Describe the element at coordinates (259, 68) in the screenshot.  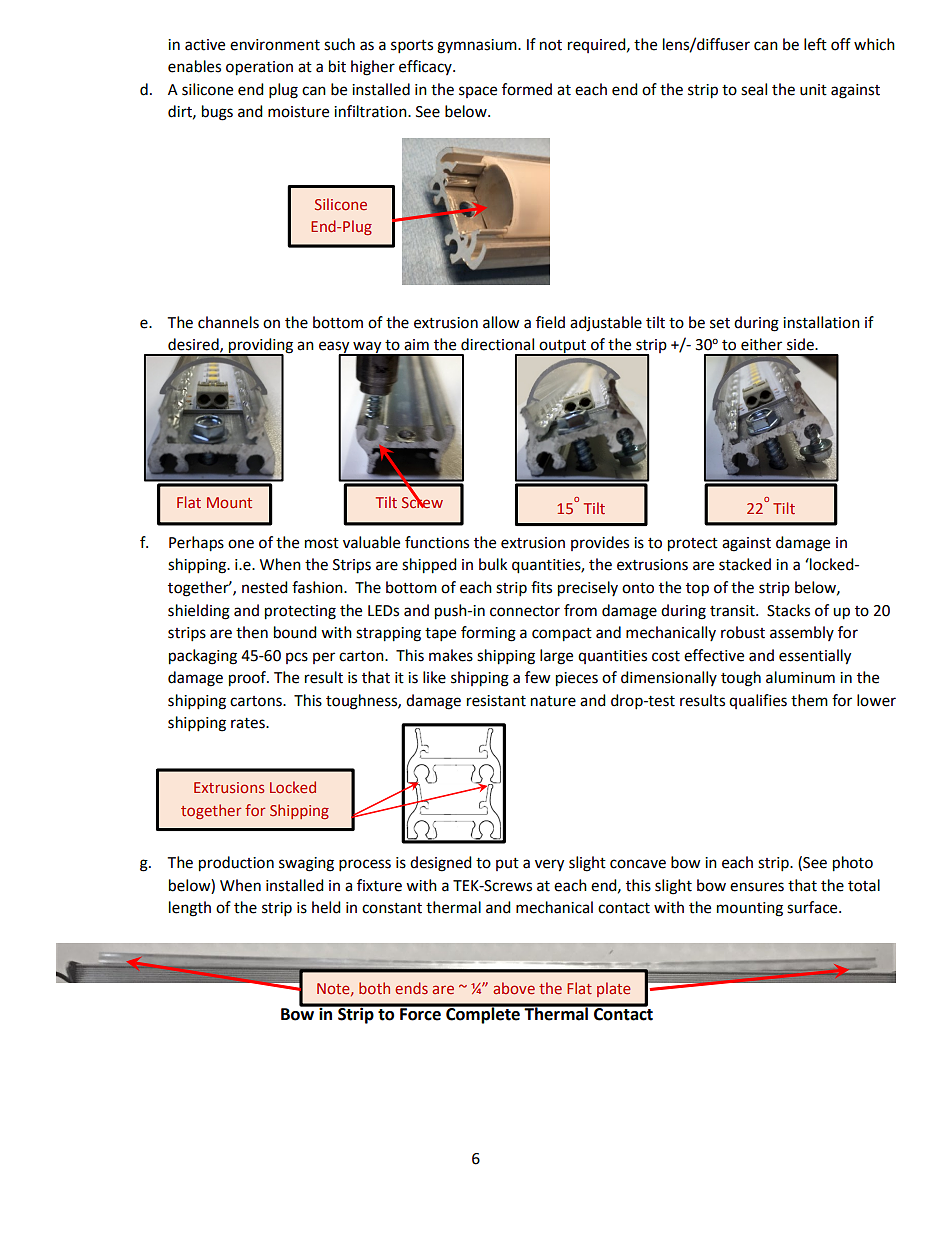
I see `operation` at that location.
